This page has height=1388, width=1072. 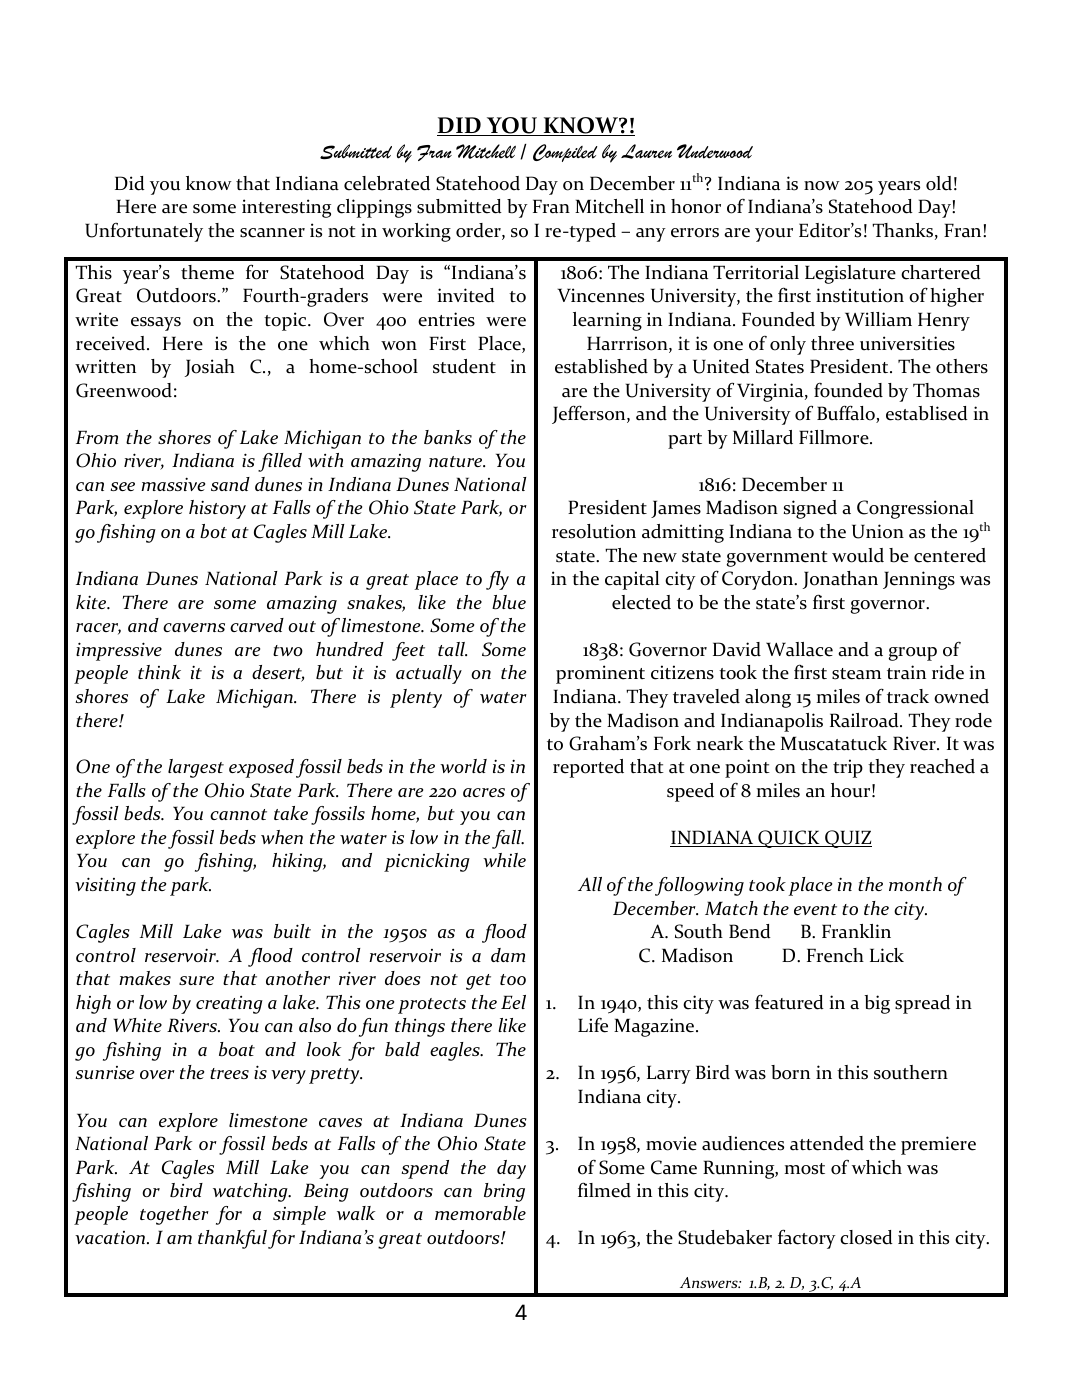 What do you see at coordinates (509, 602) in the page?
I see `blue` at bounding box center [509, 602].
